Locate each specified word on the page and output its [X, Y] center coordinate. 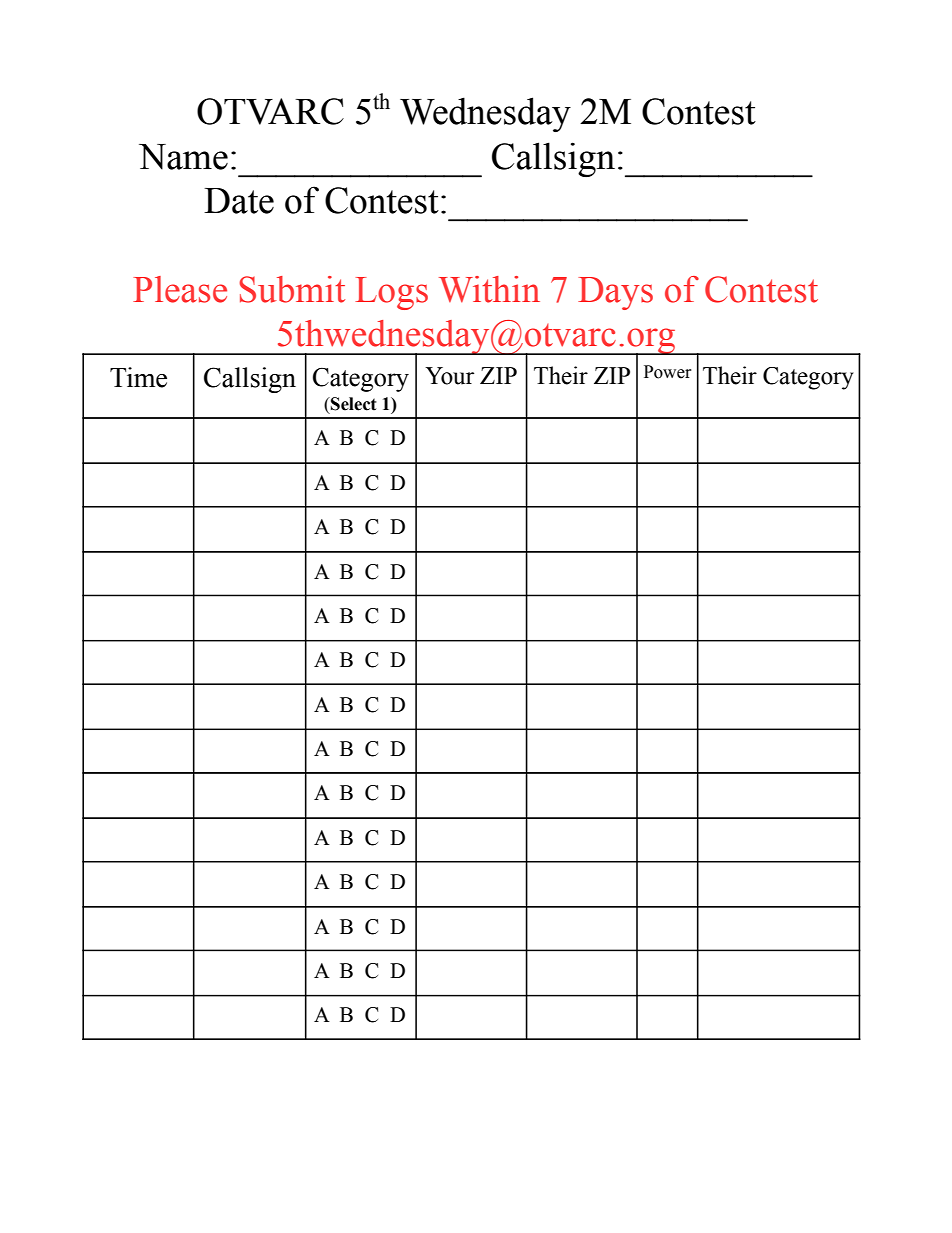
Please [180, 289]
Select [353, 404]
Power [668, 372]
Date [239, 201]
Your [449, 376]
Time [138, 377]
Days [615, 293]
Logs [391, 293]
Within [489, 289]
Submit [292, 289]
